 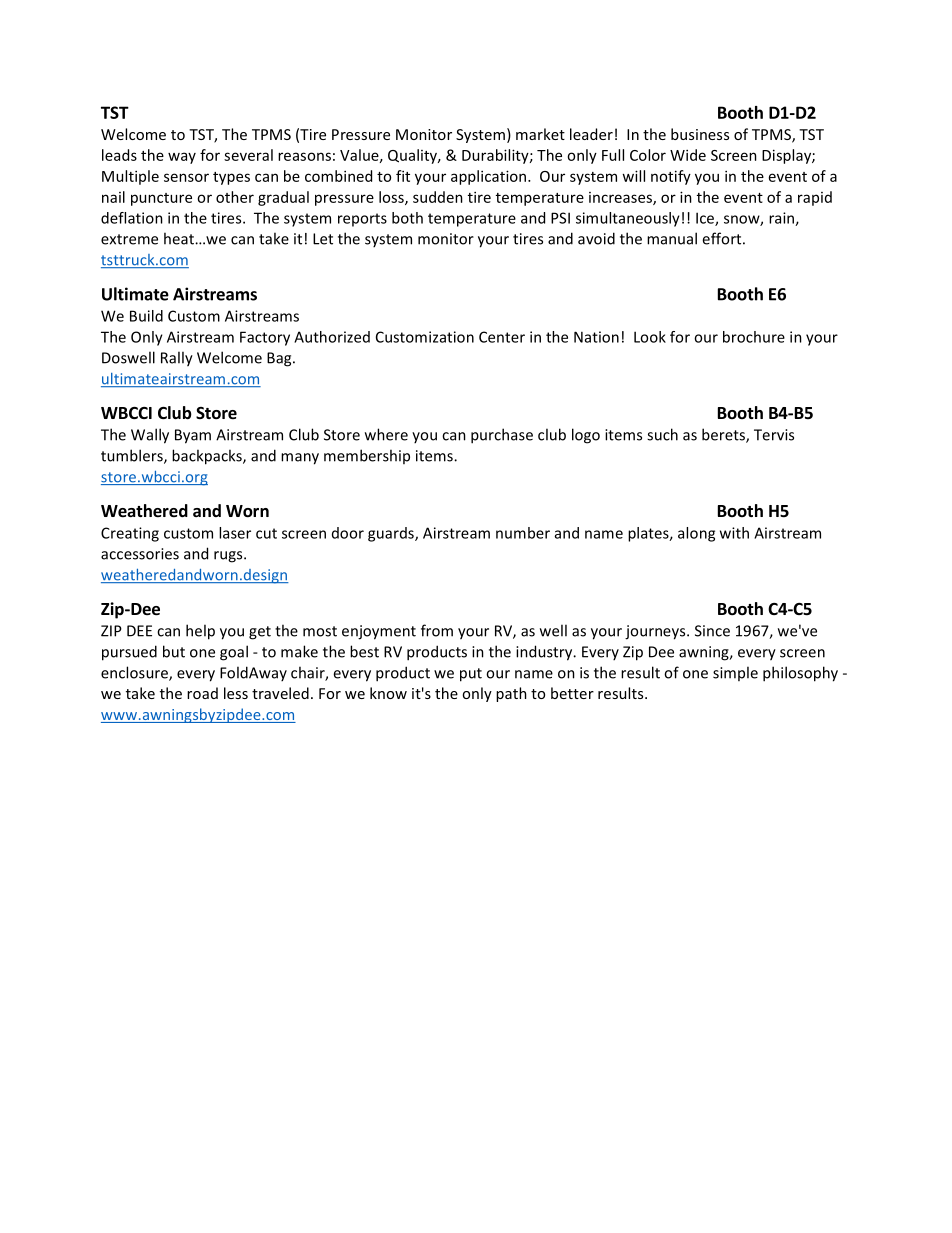 I want to click on several, so click(x=248, y=155).
